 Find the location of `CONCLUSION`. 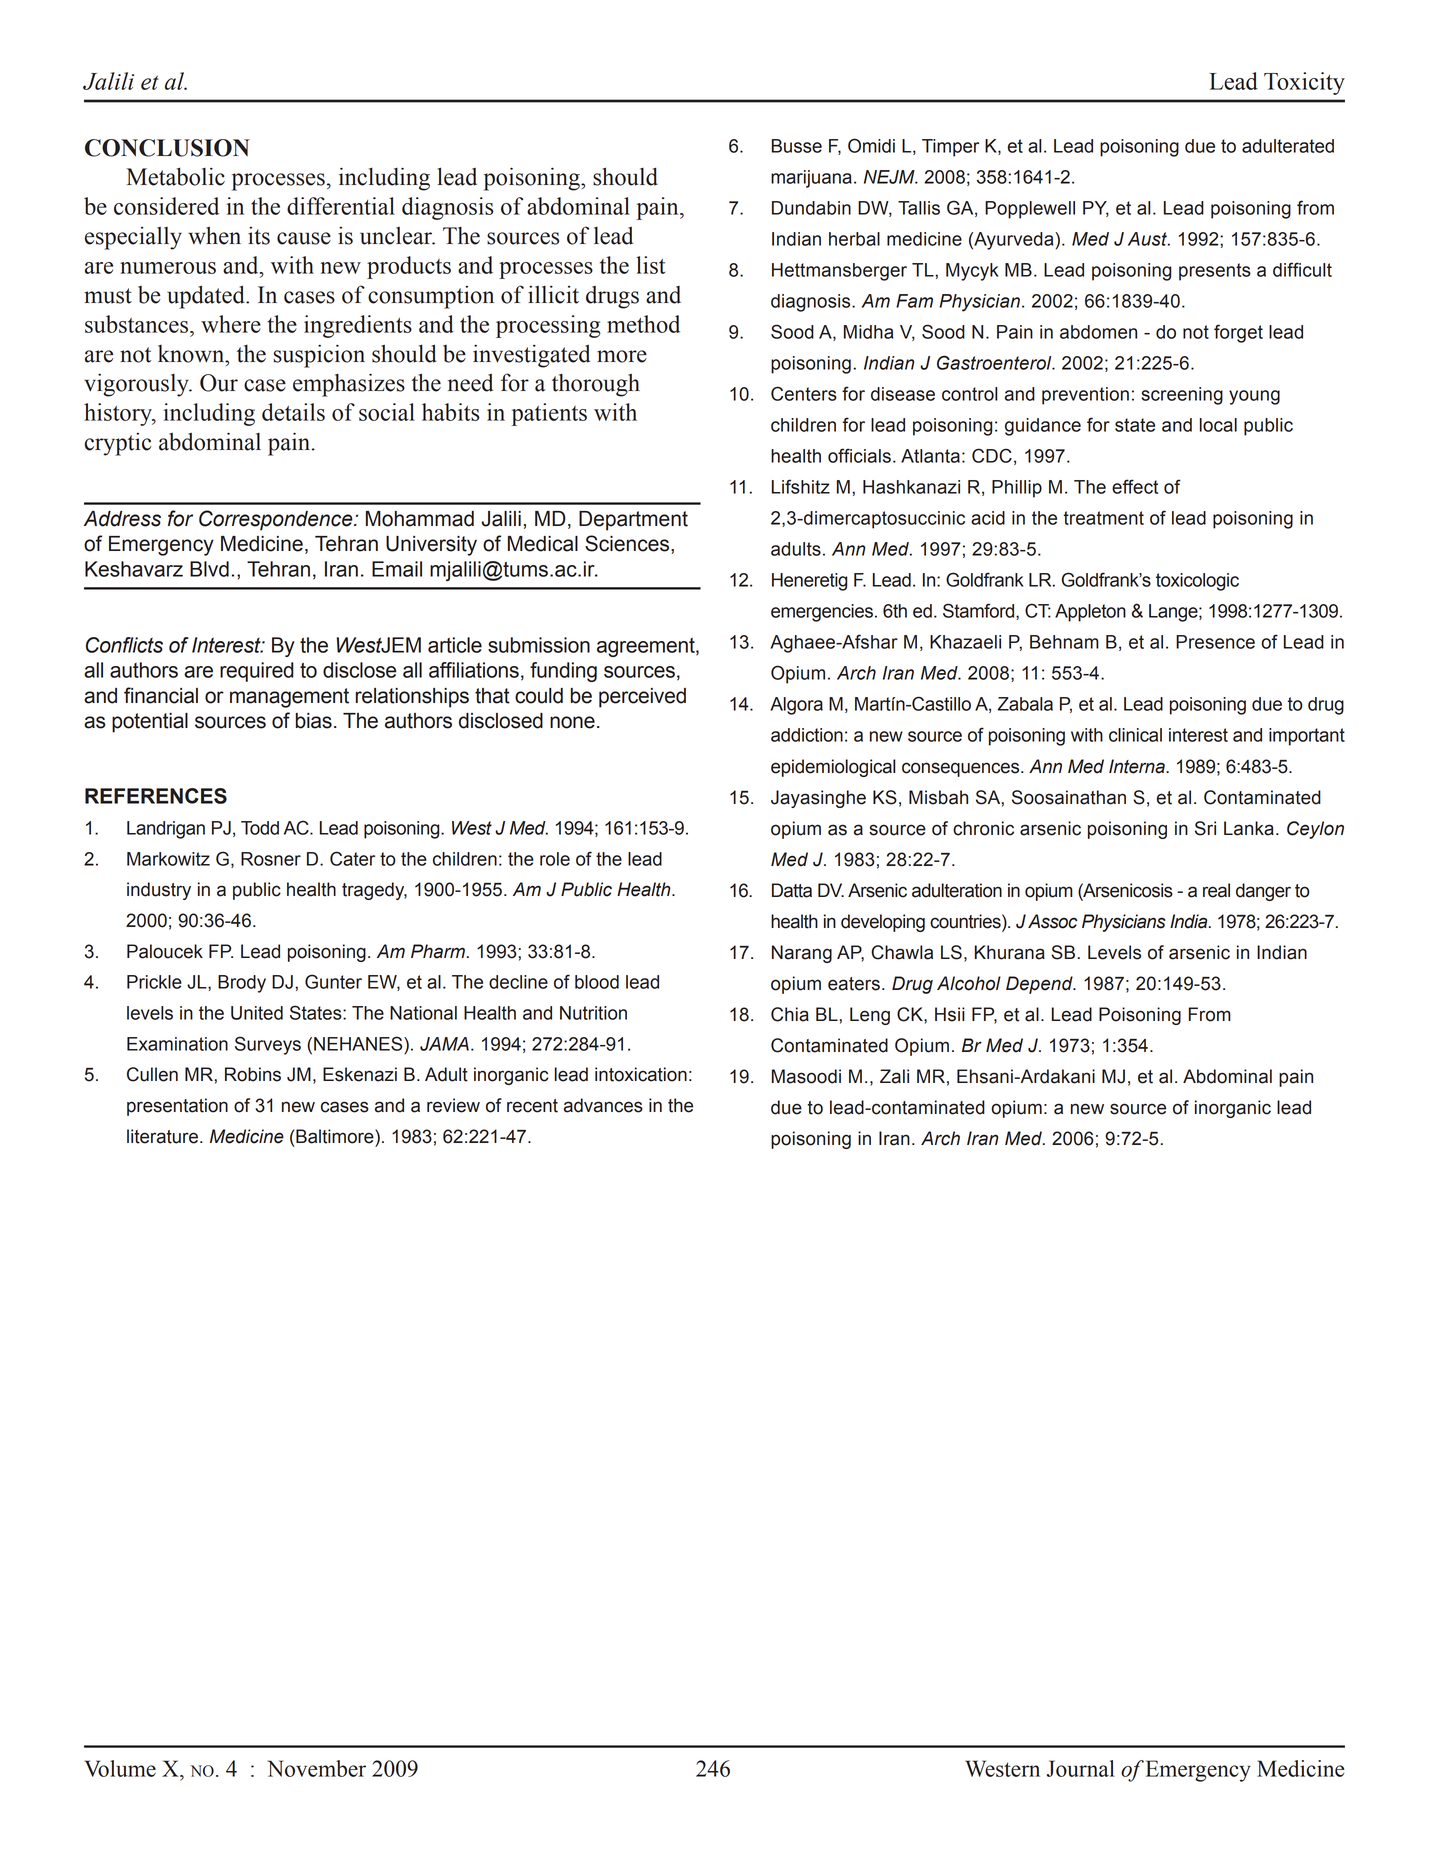

CONCLUSION is located at coordinates (167, 148).
